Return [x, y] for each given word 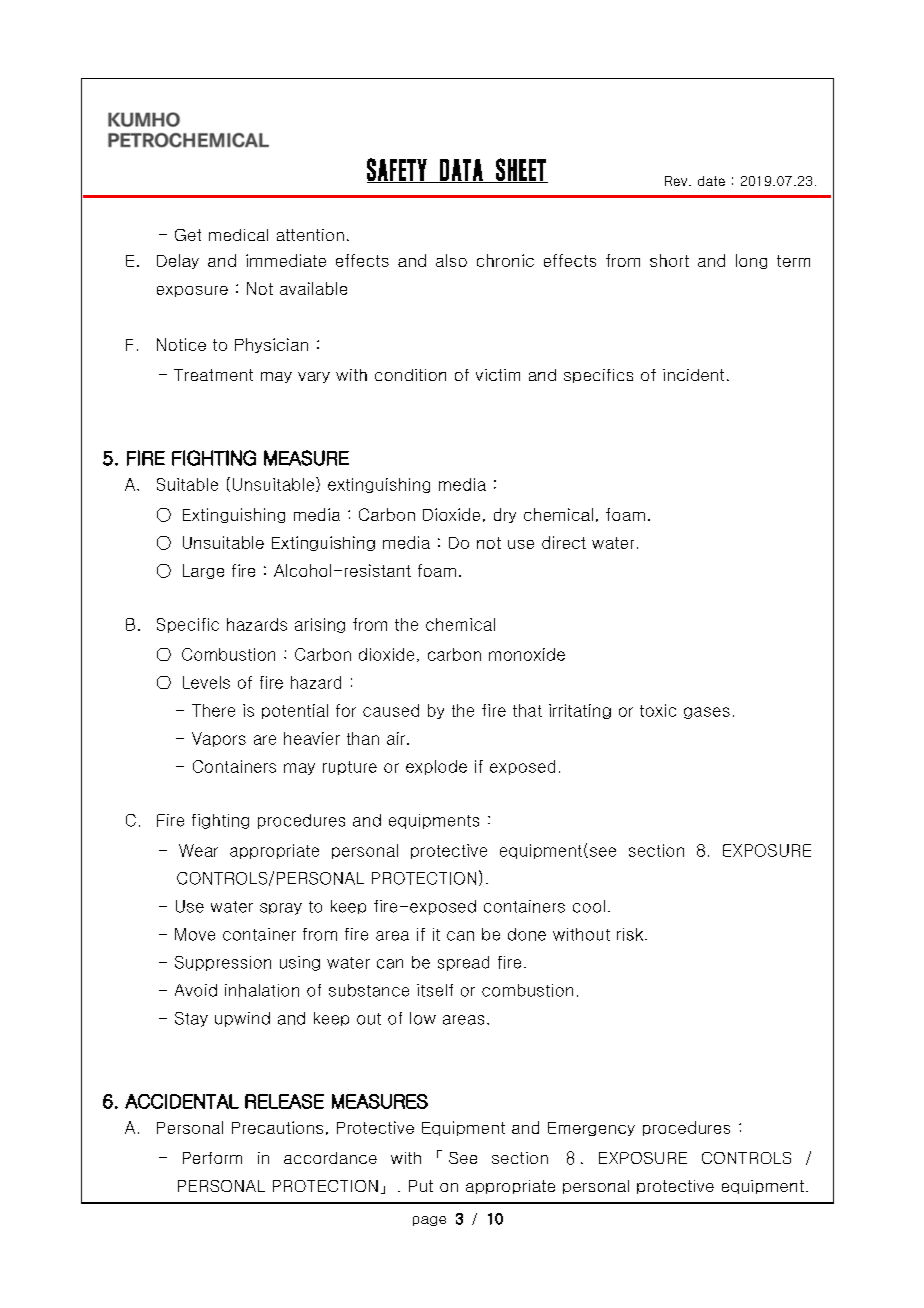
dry [505, 515]
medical [238, 235]
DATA [461, 171]
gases [707, 713]
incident [693, 375]
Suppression [223, 963]
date [711, 181]
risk [630, 934]
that [527, 710]
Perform [212, 1158]
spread [463, 963]
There [213, 710]
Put [421, 1186]
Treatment [213, 375]
